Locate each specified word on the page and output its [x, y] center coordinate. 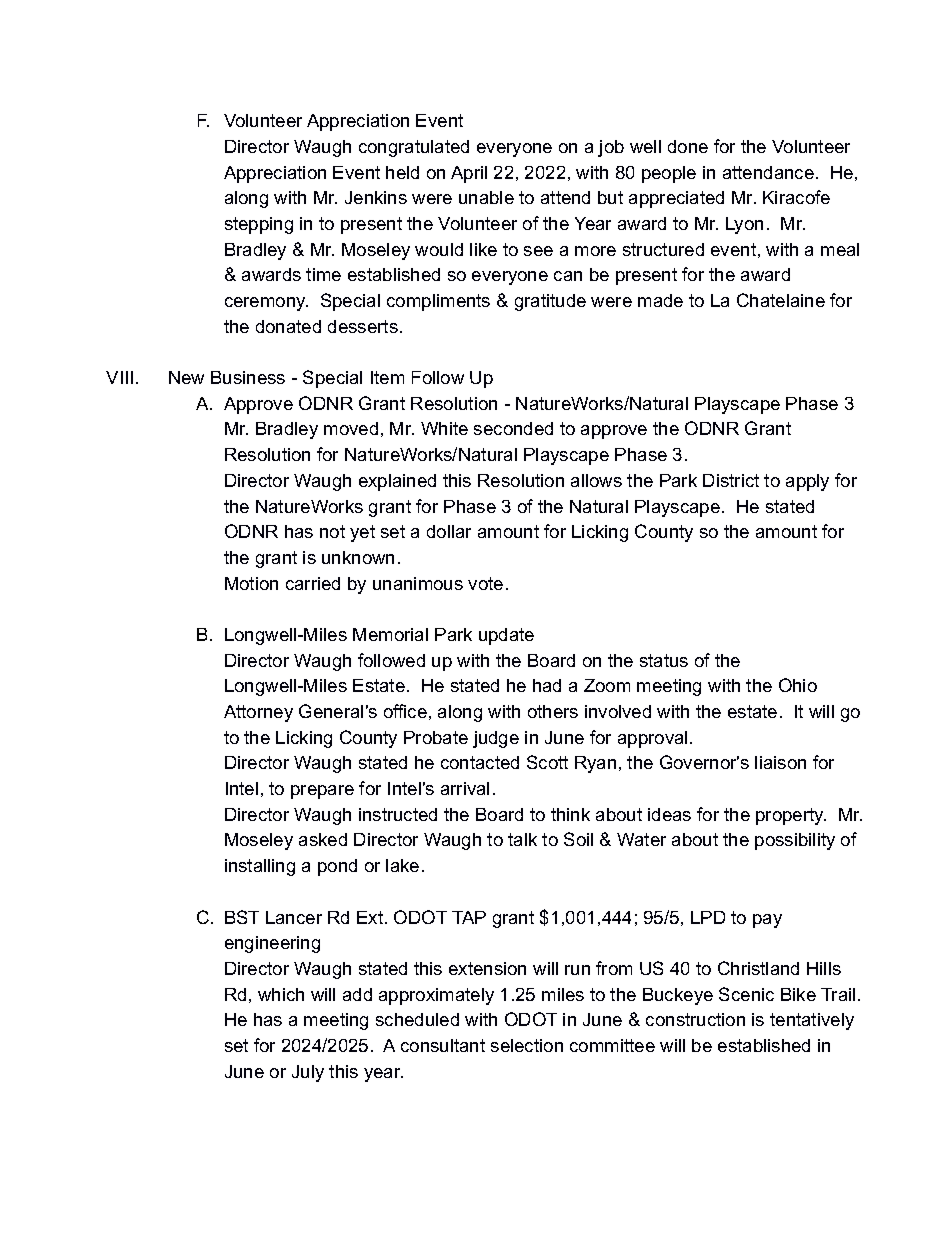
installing [260, 867]
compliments [438, 302]
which [281, 994]
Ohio [798, 685]
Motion [251, 583]
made [660, 300]
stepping [259, 225]
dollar [449, 531]
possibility [795, 841]
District [731, 480]
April [469, 174]
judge [496, 739]
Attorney [258, 713]
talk [522, 839]
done [688, 146]
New [186, 377]
